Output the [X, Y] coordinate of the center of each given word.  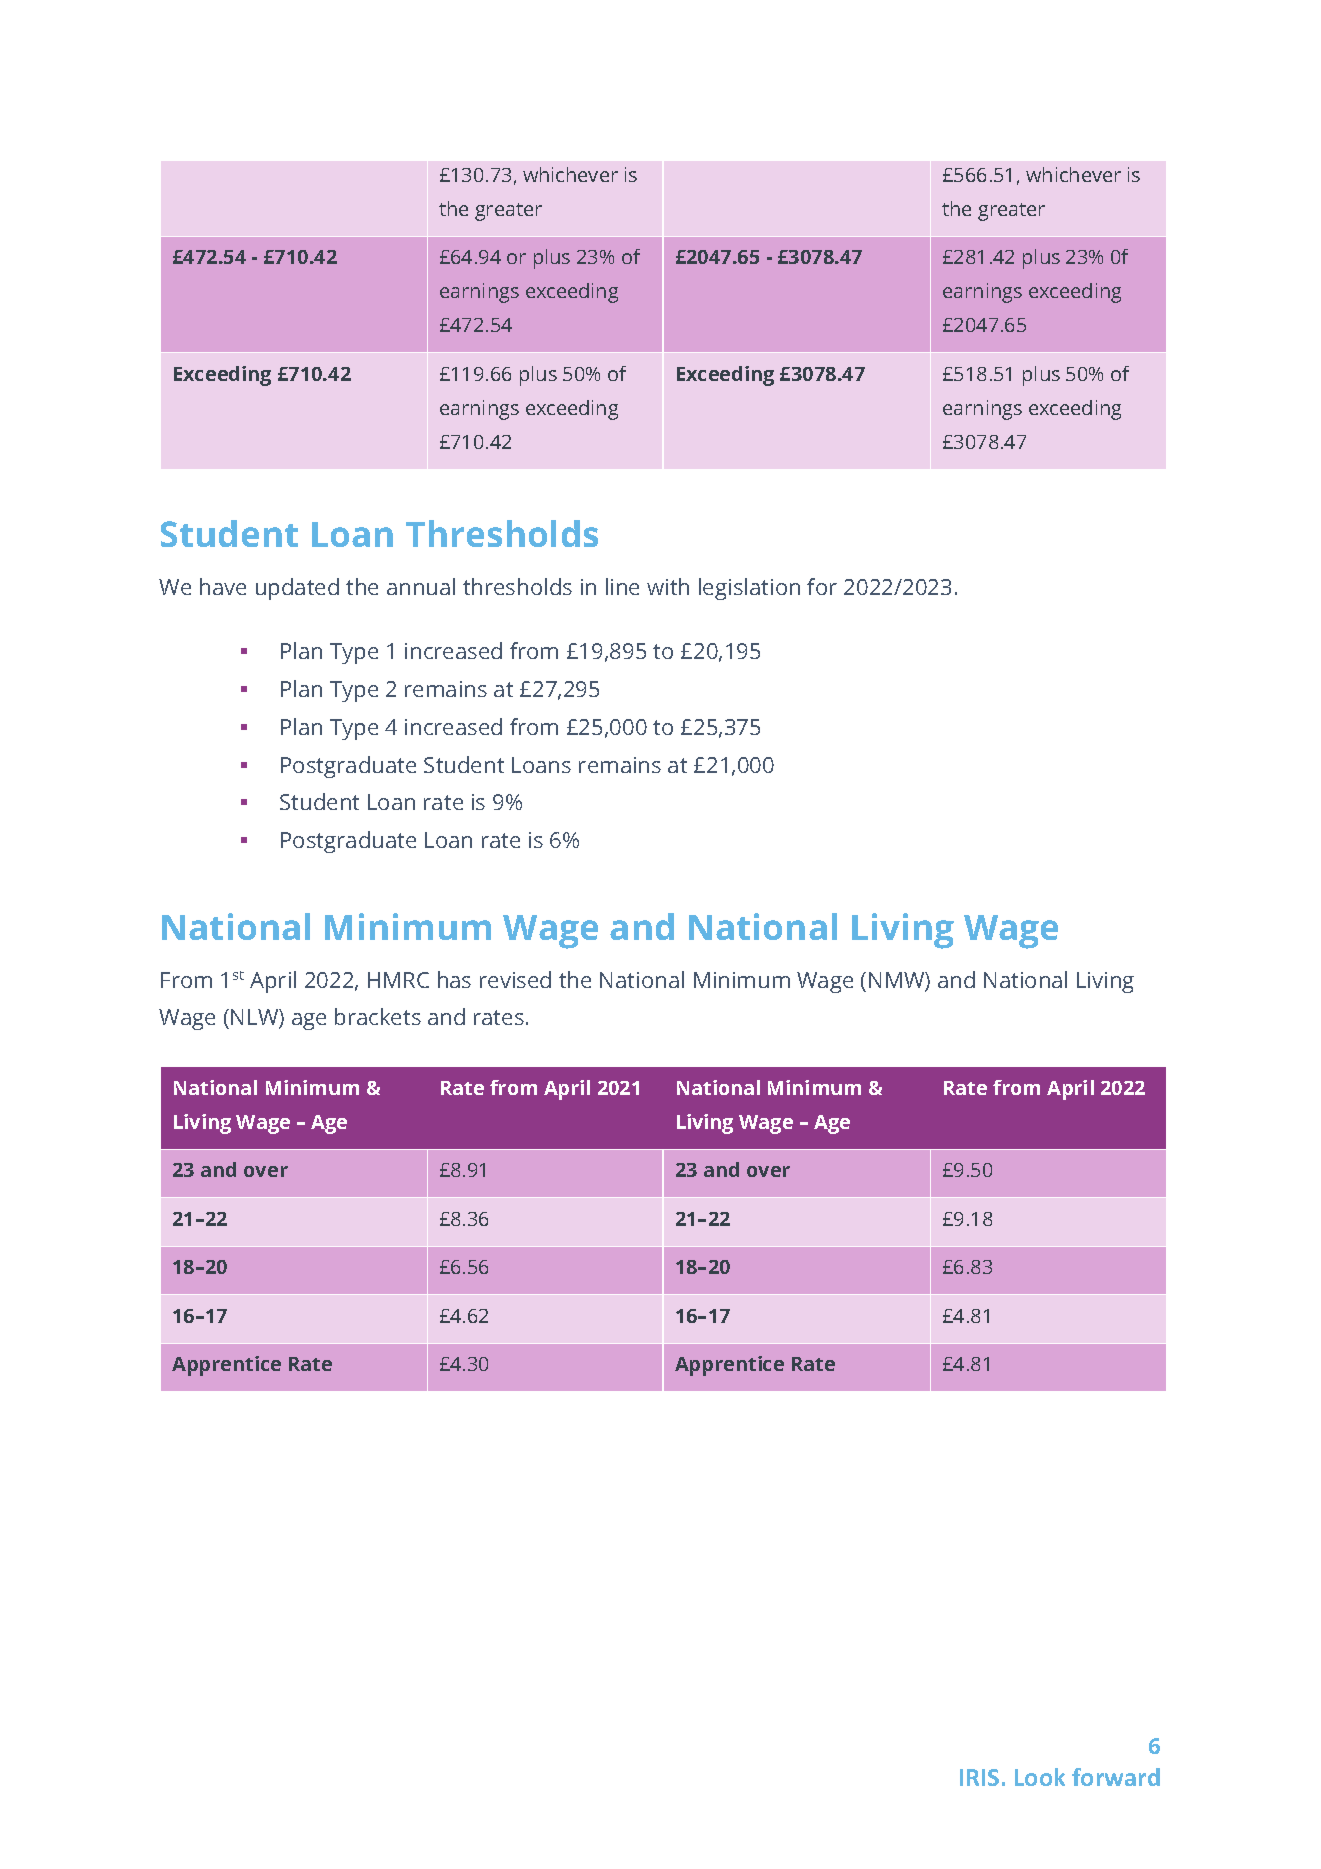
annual [421, 586]
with [668, 586]
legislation [749, 589]
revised [515, 979]
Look [1040, 1777]
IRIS [979, 1777]
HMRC [398, 980]
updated [297, 589]
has [454, 979]
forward [1116, 1777]
